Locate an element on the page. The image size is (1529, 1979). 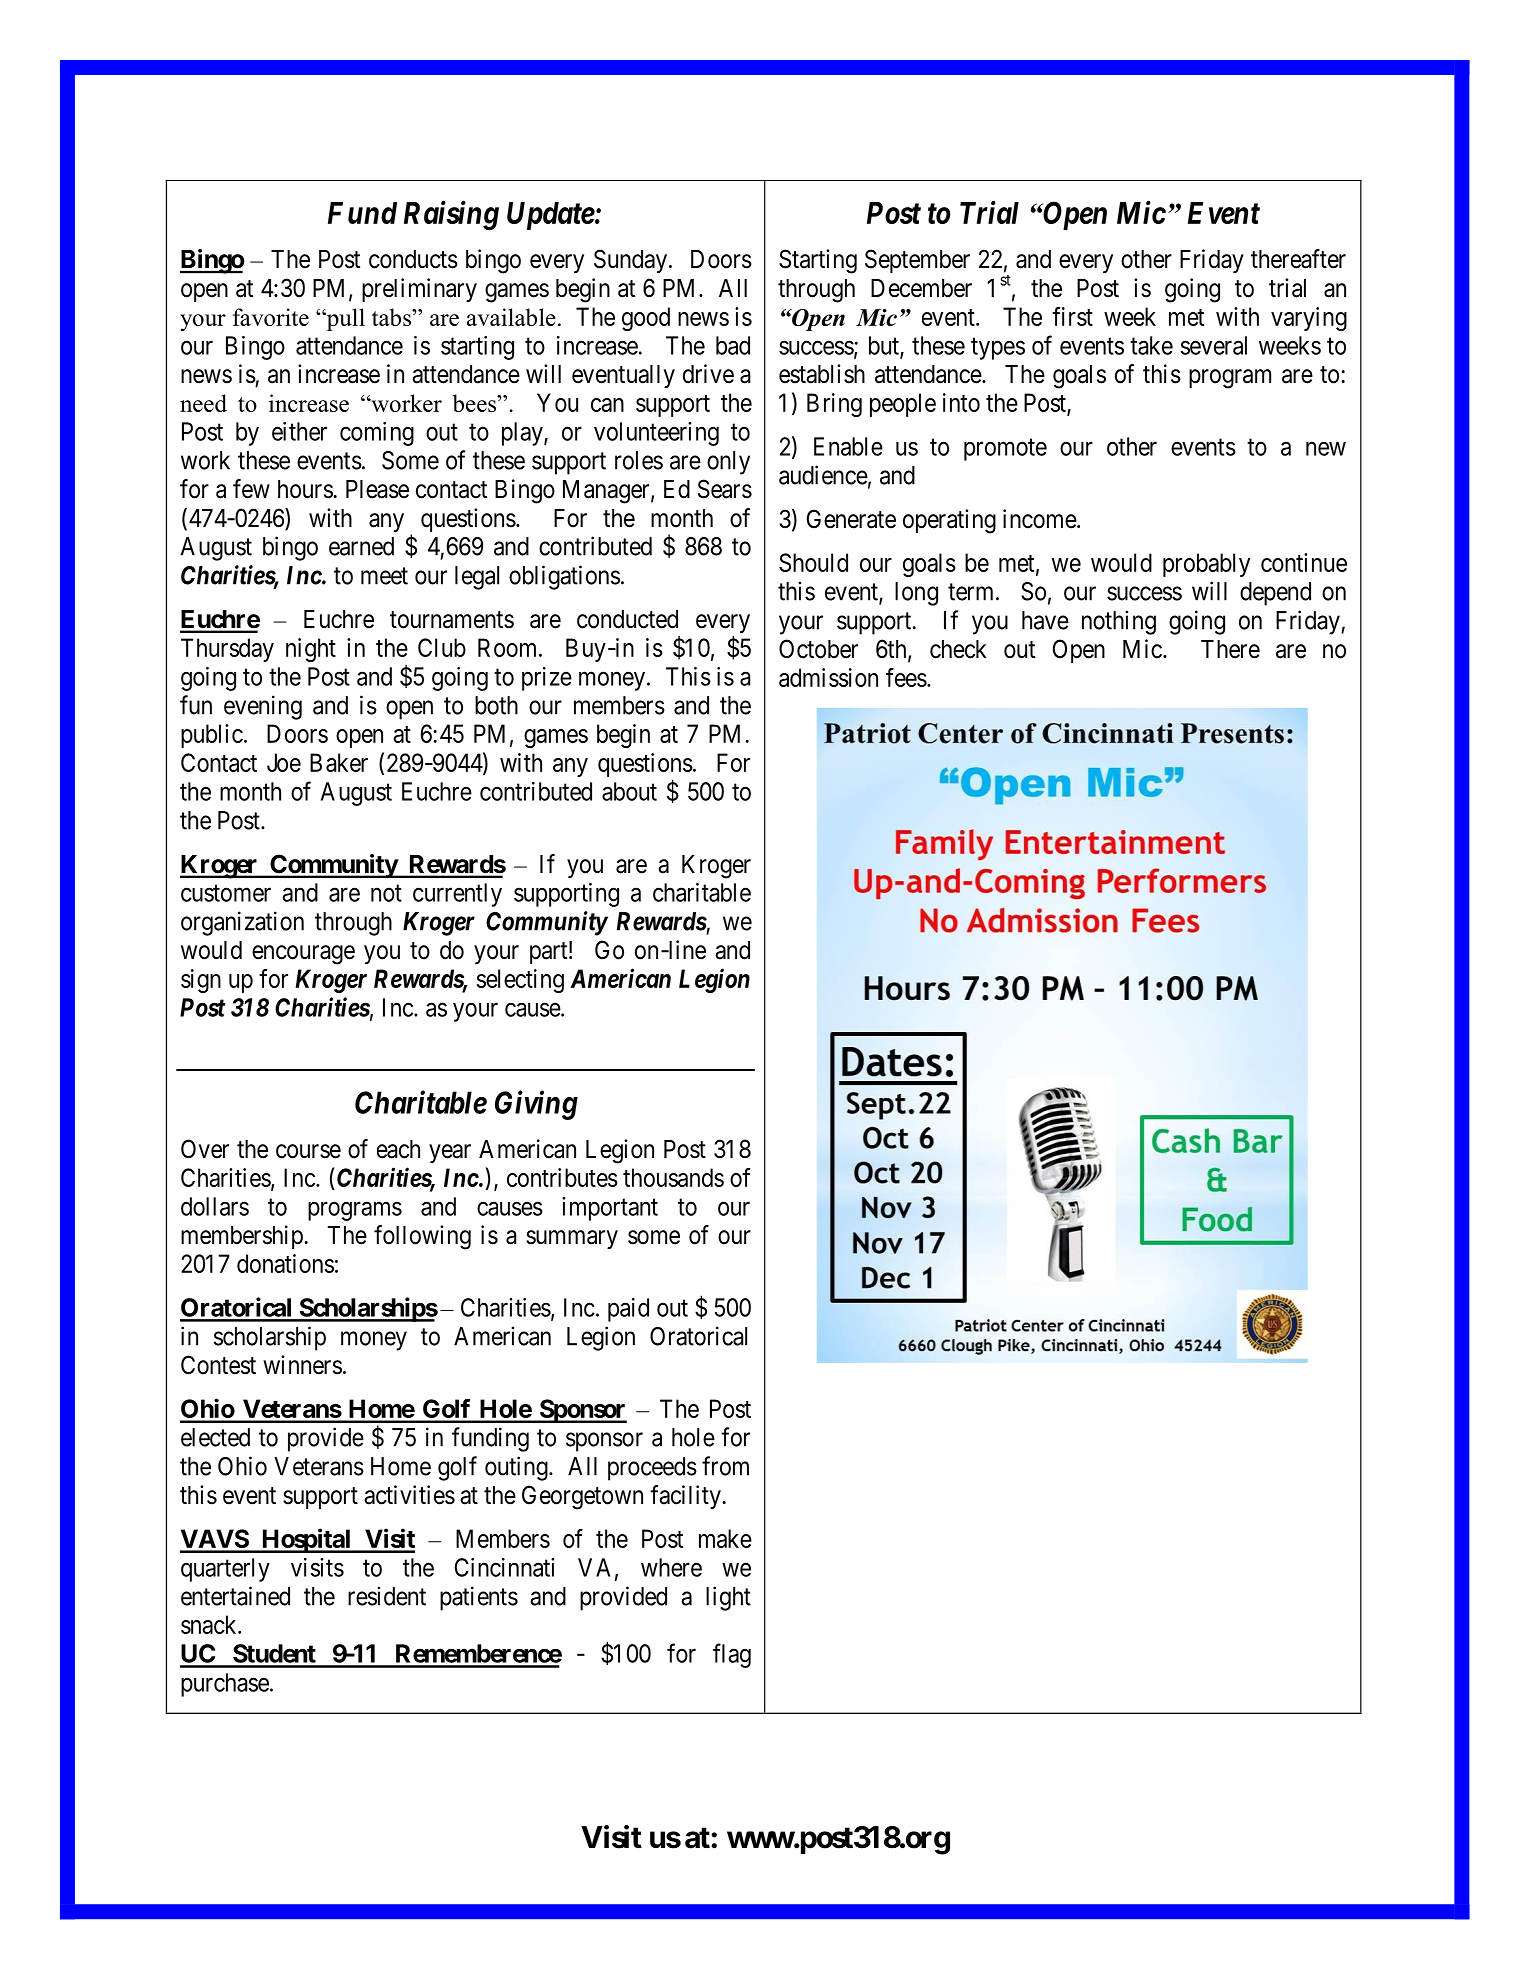
resident is located at coordinates (387, 1596).
